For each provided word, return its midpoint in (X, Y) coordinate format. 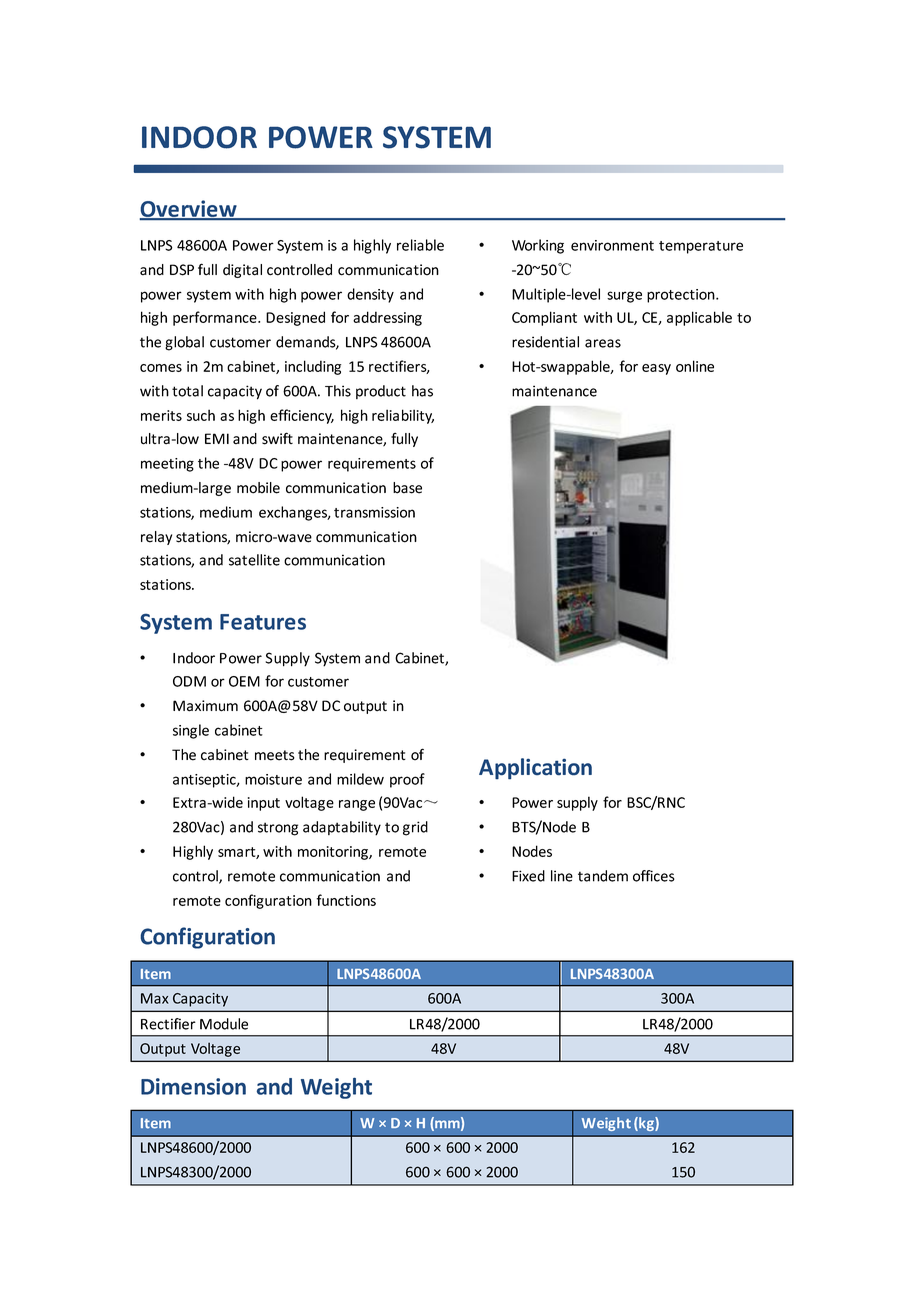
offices (654, 876)
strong (278, 829)
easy (656, 369)
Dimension (193, 1086)
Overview (189, 210)
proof (407, 780)
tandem (603, 876)
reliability (403, 416)
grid (415, 828)
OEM (244, 681)
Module (224, 1024)
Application (535, 769)
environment (612, 245)
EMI (217, 438)
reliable (420, 245)
